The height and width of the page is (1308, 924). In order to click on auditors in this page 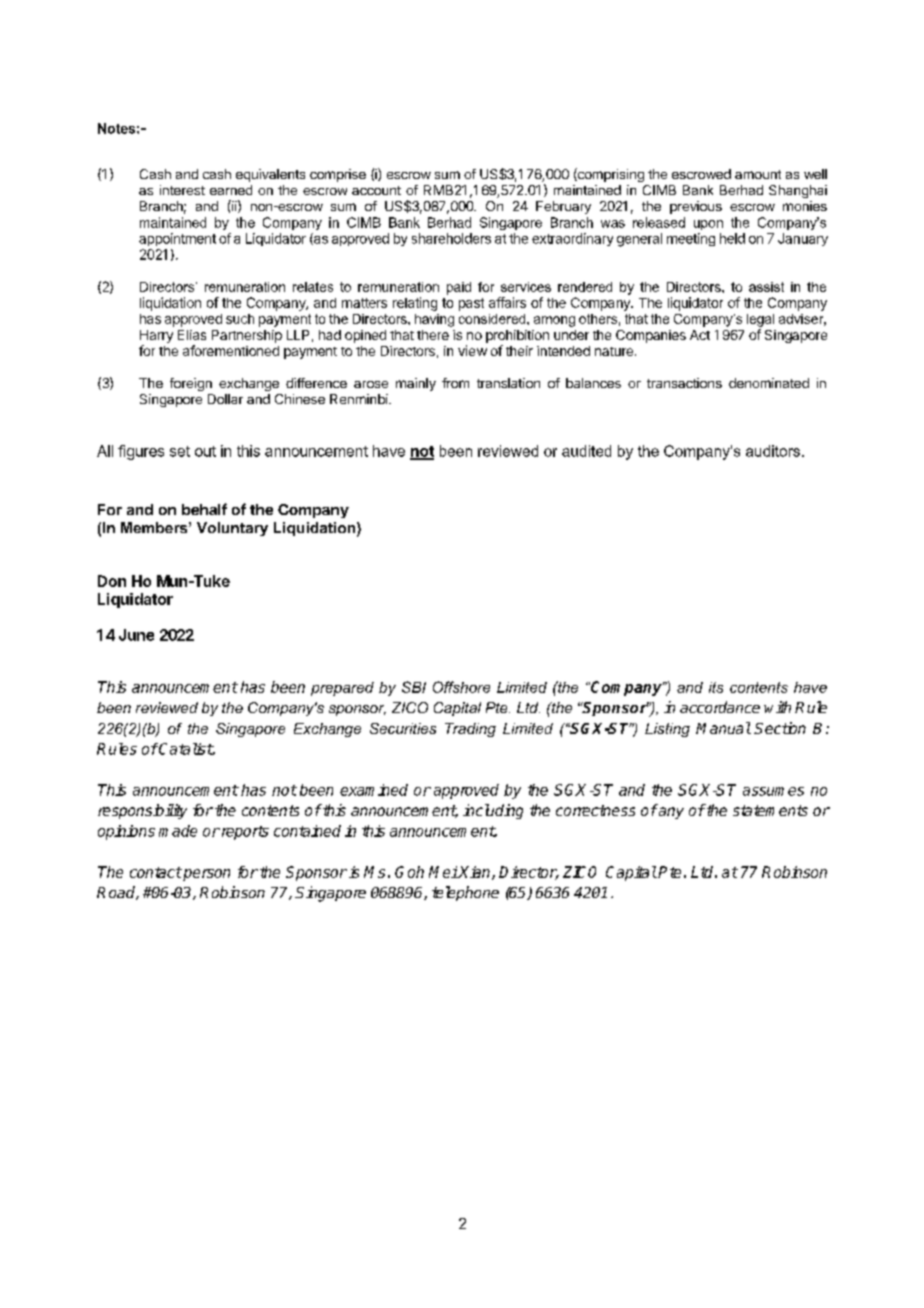, I will do `click(773, 451)`.
